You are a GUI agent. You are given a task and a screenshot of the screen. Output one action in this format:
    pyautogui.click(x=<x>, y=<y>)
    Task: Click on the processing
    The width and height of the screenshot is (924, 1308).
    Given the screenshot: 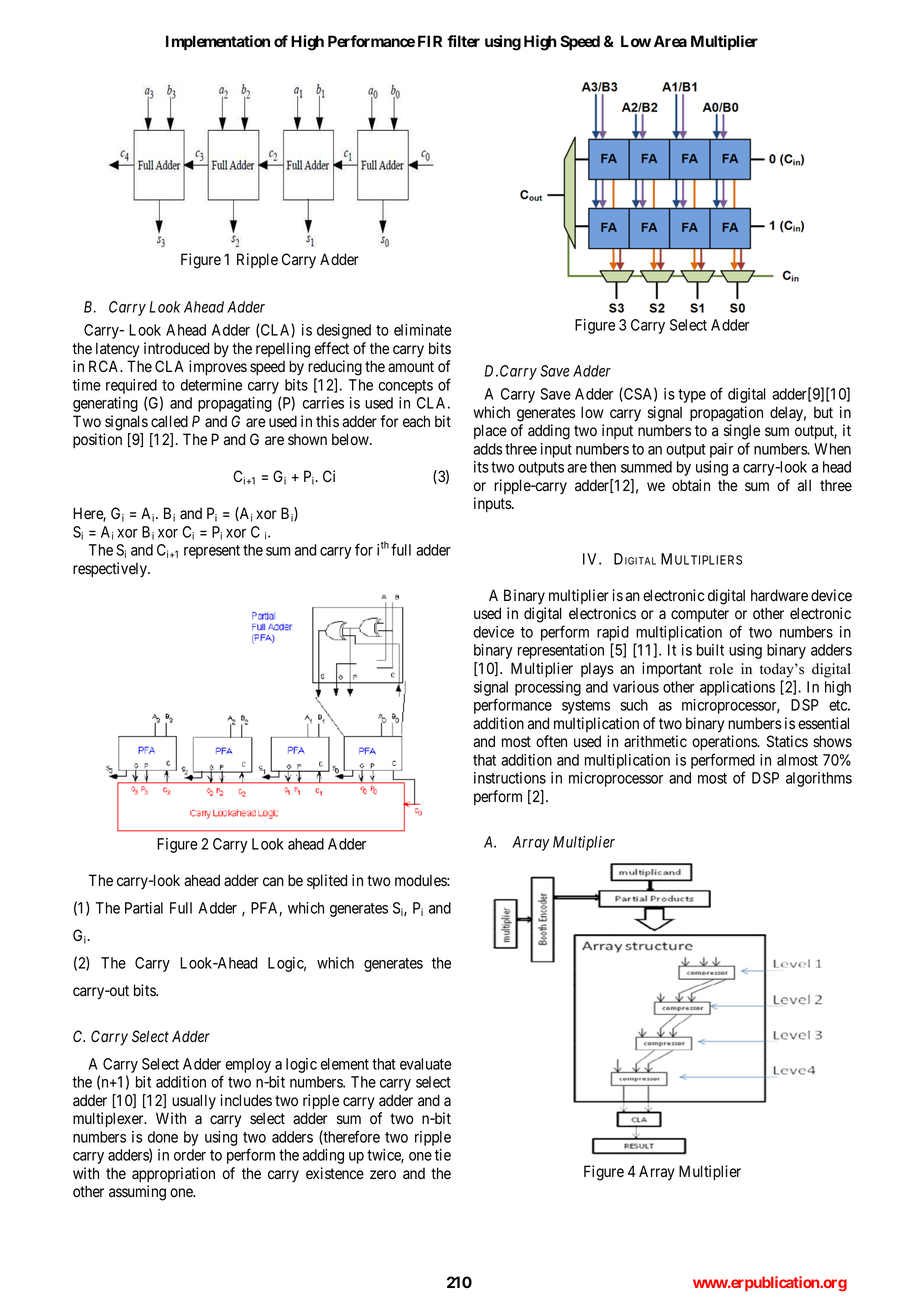 What is the action you would take?
    pyautogui.click(x=548, y=688)
